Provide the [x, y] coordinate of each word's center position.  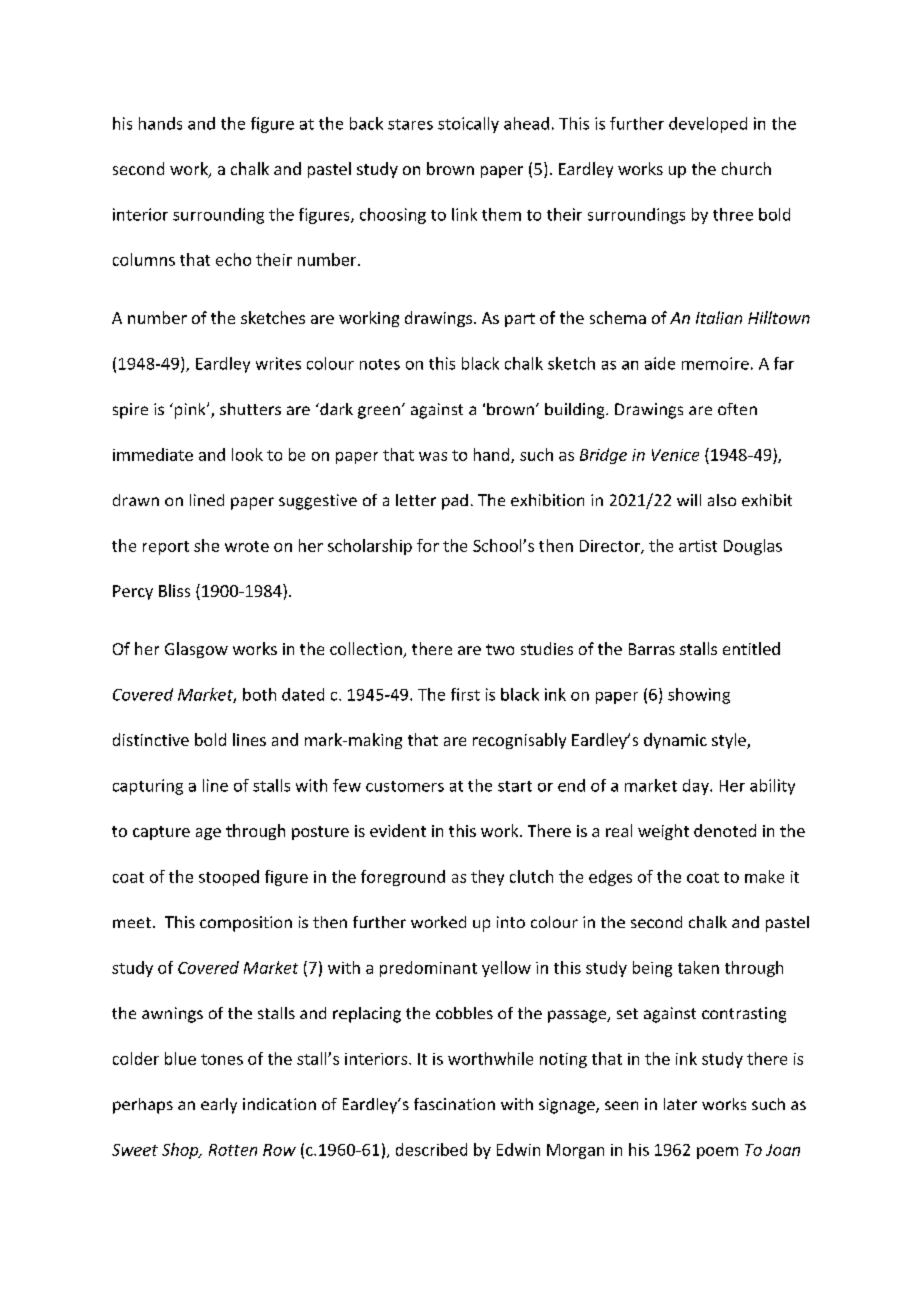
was [433, 456]
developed [708, 125]
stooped [229, 878]
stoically [468, 125]
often [737, 409]
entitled [751, 648]
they [487, 878]
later [680, 1104]
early [219, 1106]
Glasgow [196, 650]
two [500, 649]
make [764, 876]
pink [191, 411]
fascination [454, 1104]
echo [233, 259]
